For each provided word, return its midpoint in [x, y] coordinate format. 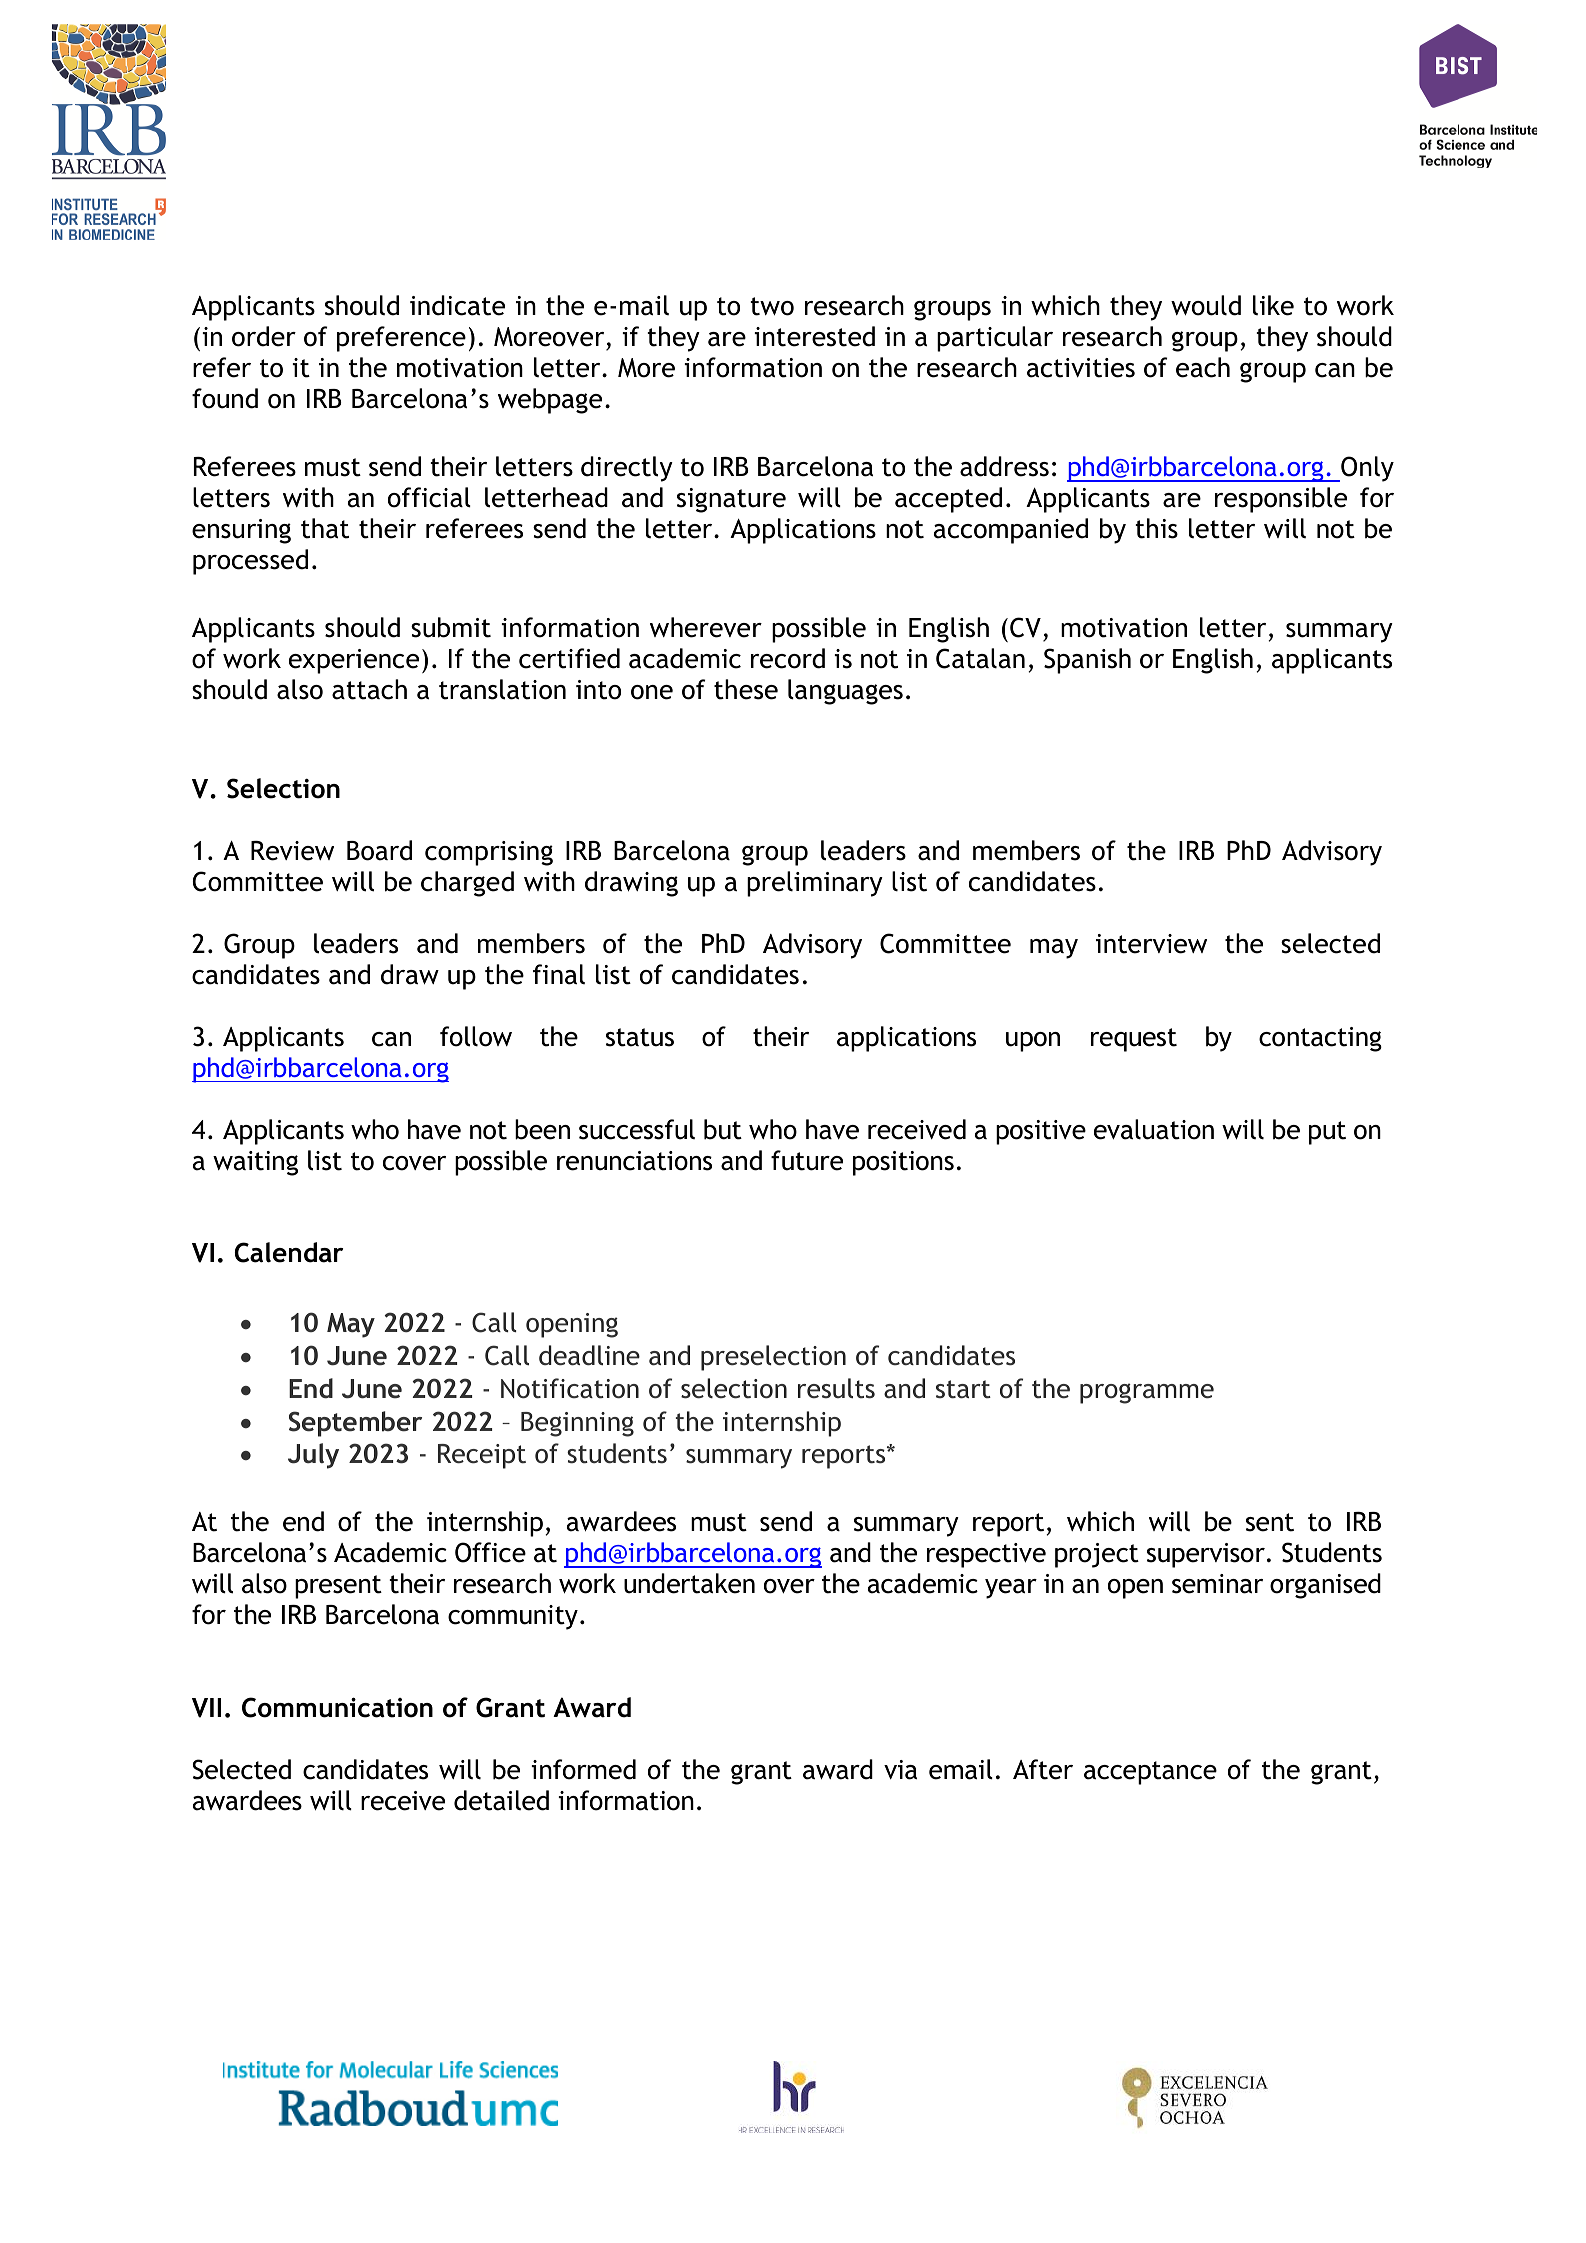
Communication [337, 1707]
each [1203, 367]
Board [379, 850]
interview [1151, 944]
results [836, 1388]
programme [1147, 1393]
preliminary [815, 884]
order [264, 336]
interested [814, 336]
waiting [255, 1163]
